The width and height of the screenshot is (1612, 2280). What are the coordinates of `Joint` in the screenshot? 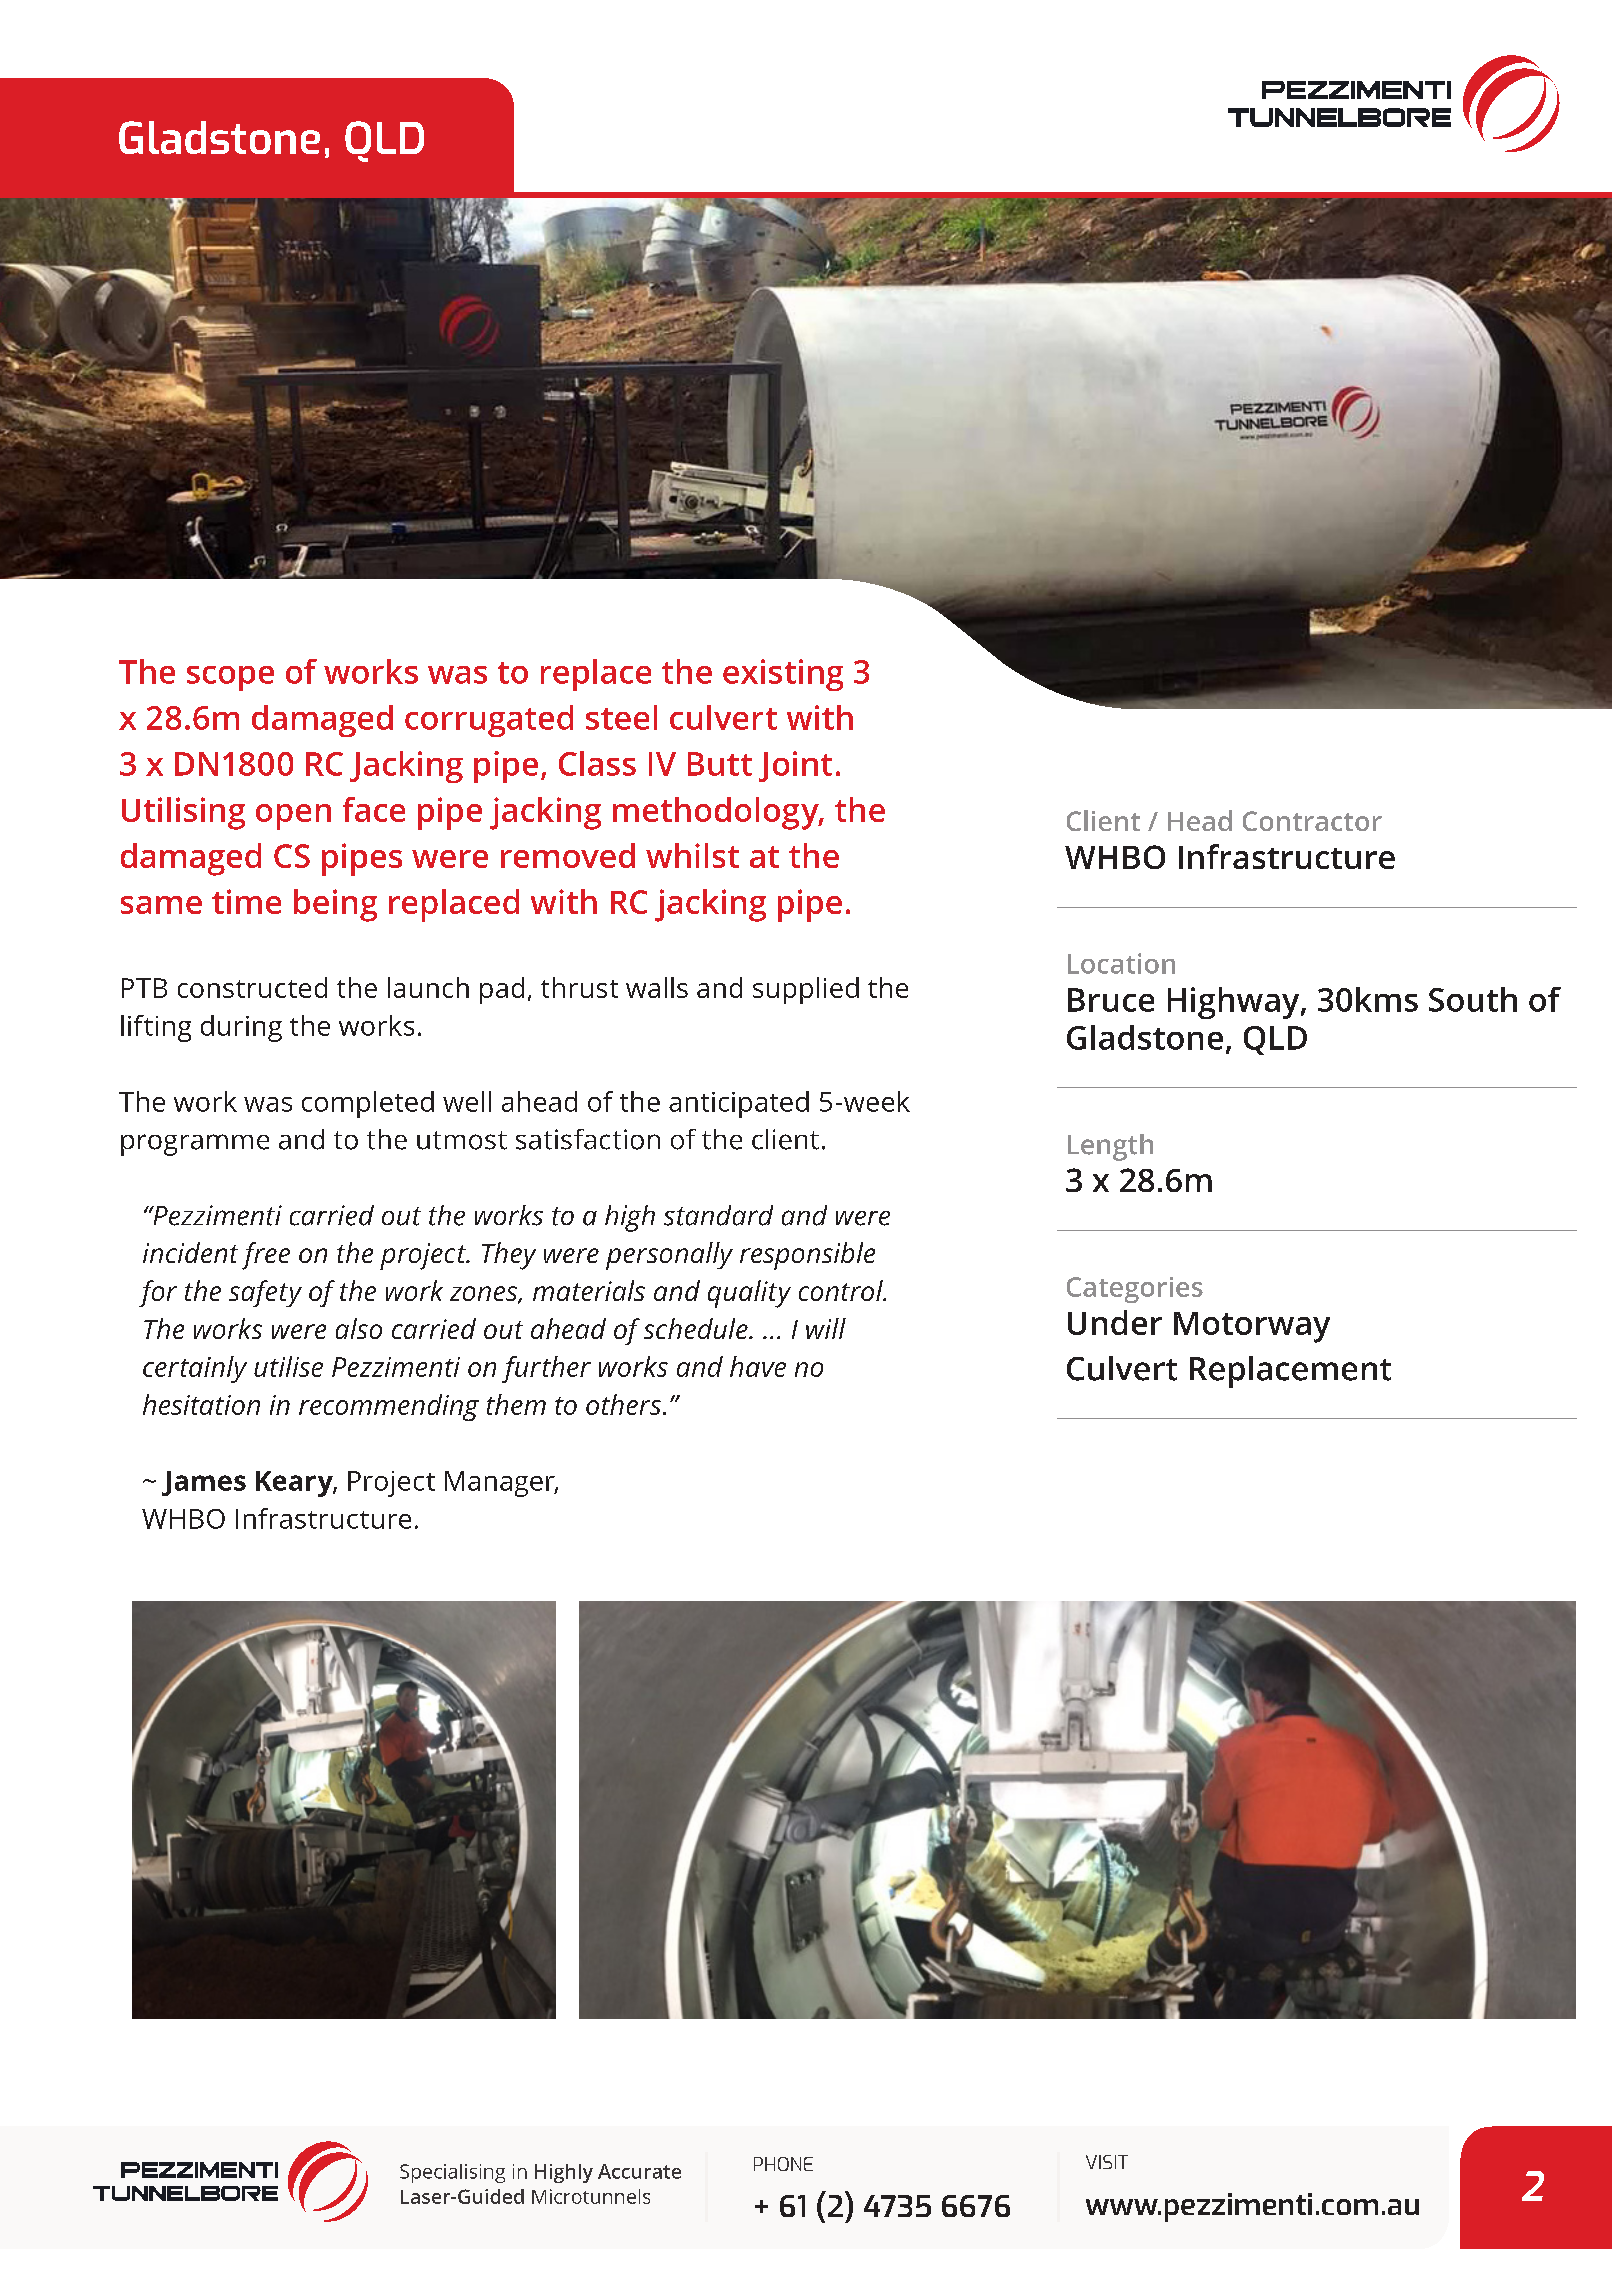 It's located at (795, 766).
